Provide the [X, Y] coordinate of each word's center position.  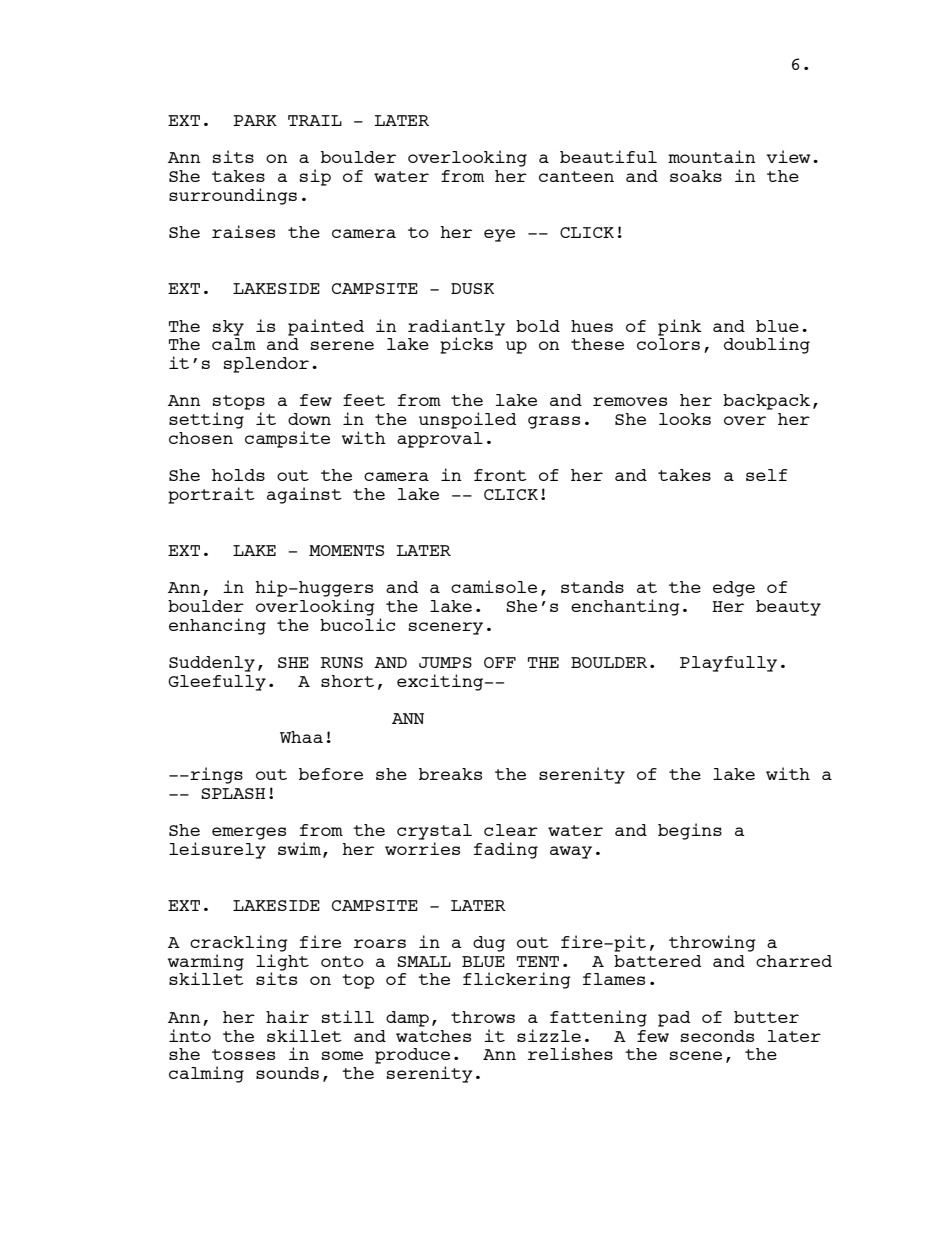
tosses [243, 1054]
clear [511, 830]
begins [690, 831]
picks [466, 345]
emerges [249, 833]
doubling [767, 345]
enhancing [217, 626]
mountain [712, 156]
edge [734, 589]
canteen [576, 176]
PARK [255, 120]
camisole [494, 586]
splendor [266, 365]
